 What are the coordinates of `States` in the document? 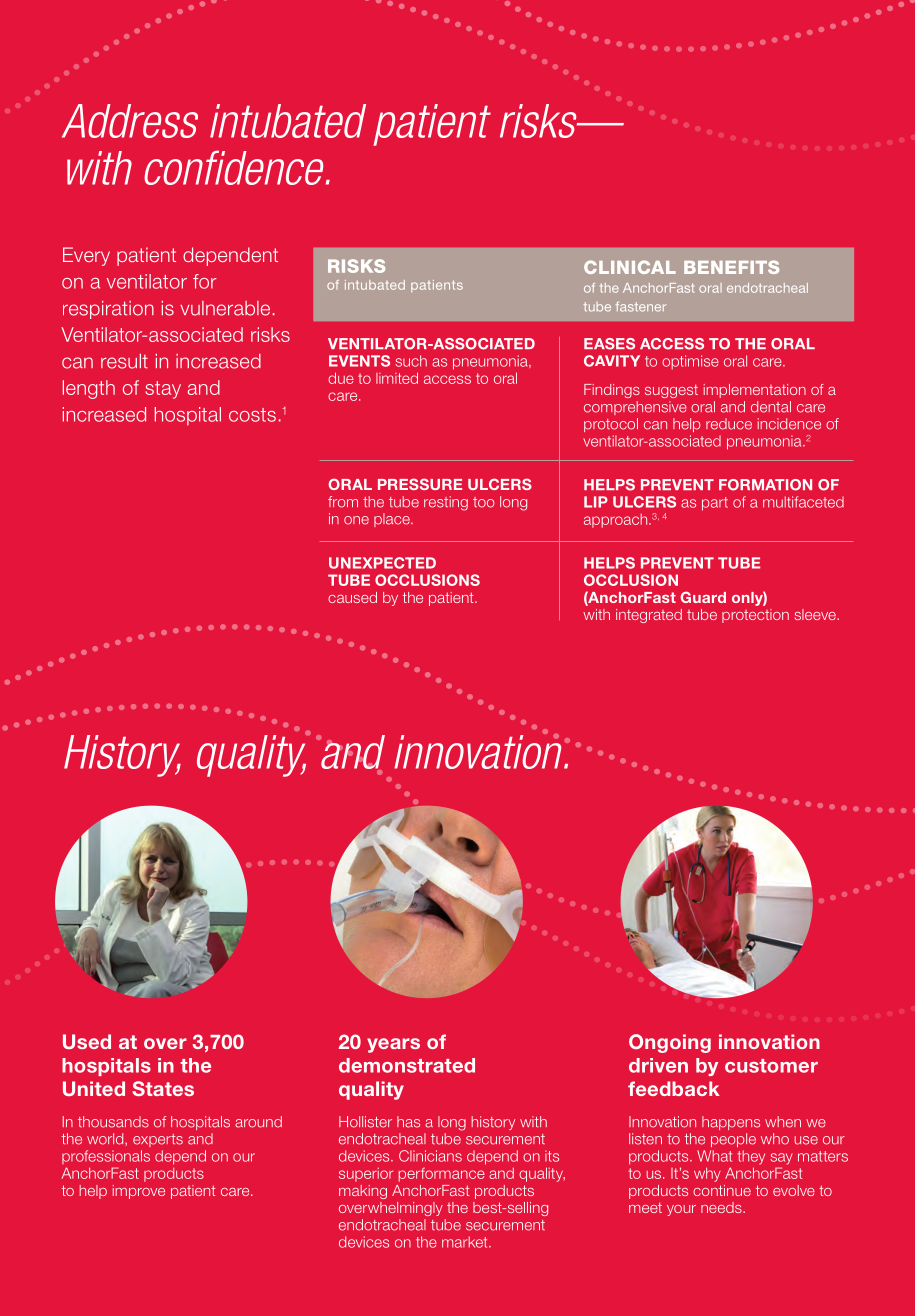 It's located at (163, 1088).
